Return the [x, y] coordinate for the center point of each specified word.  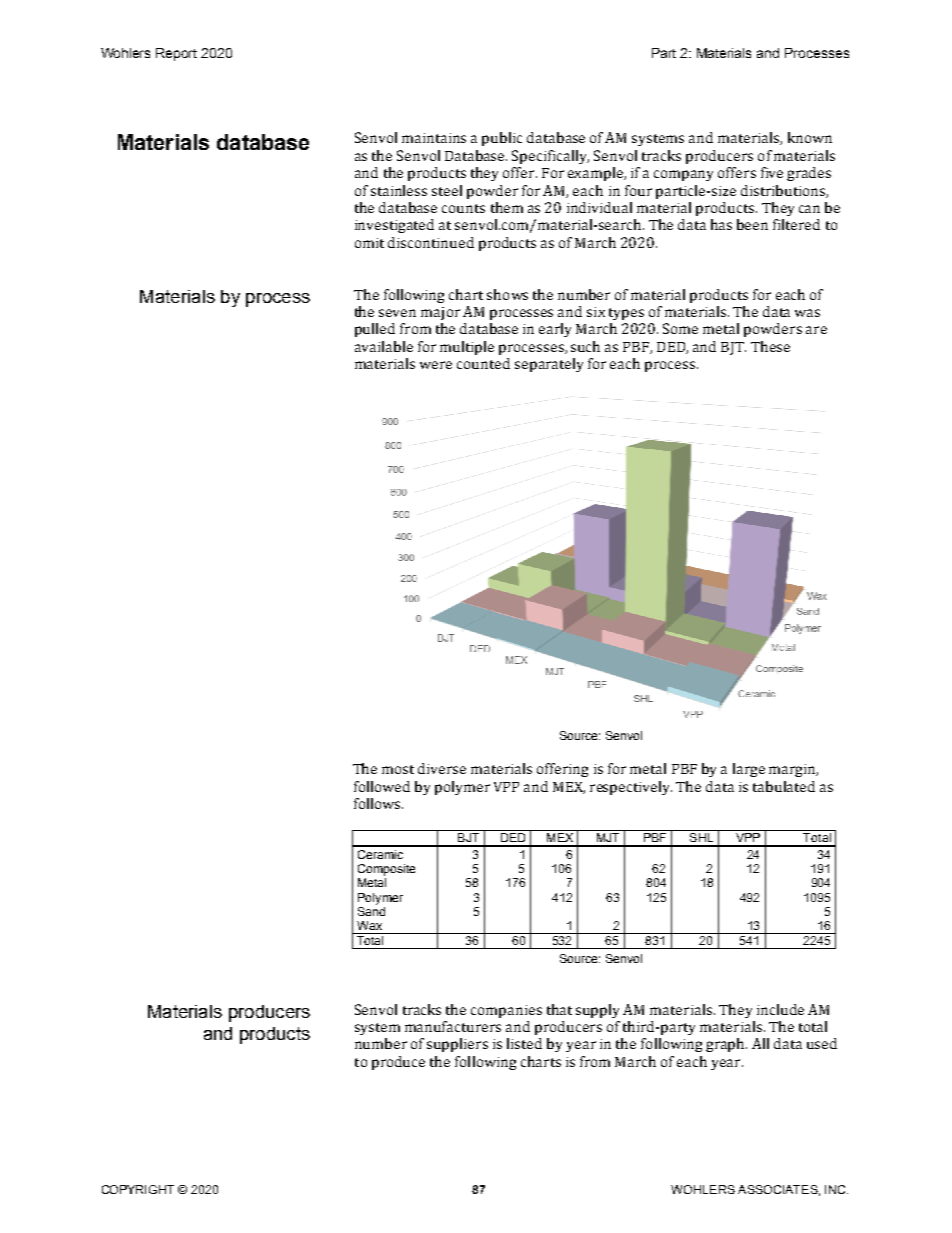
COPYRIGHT [138, 1189]
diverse [442, 768]
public [502, 139]
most [398, 769]
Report [176, 54]
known [810, 137]
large [749, 770]
